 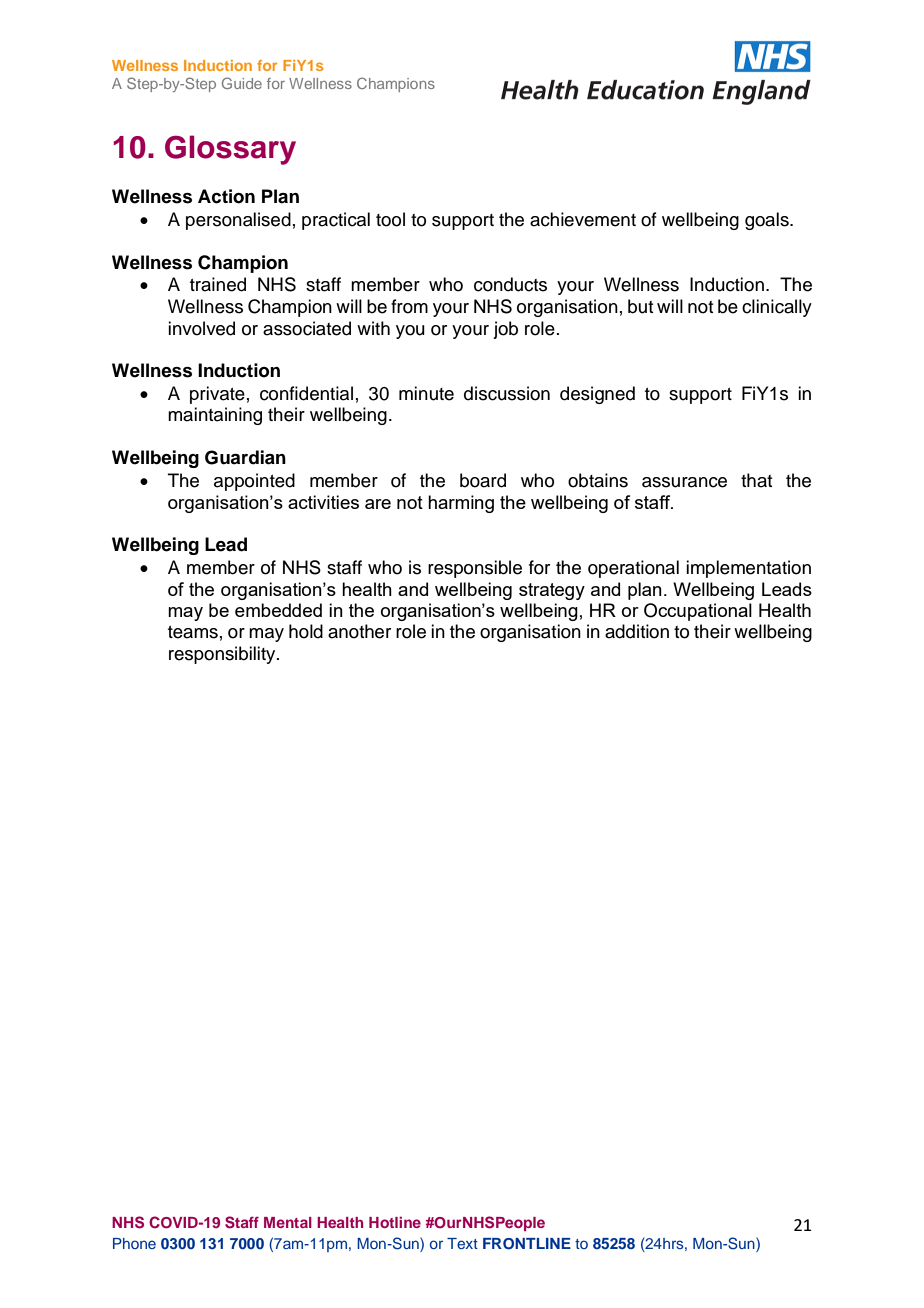 What do you see at coordinates (395, 1222) in the document?
I see `Hotline` at bounding box center [395, 1222].
